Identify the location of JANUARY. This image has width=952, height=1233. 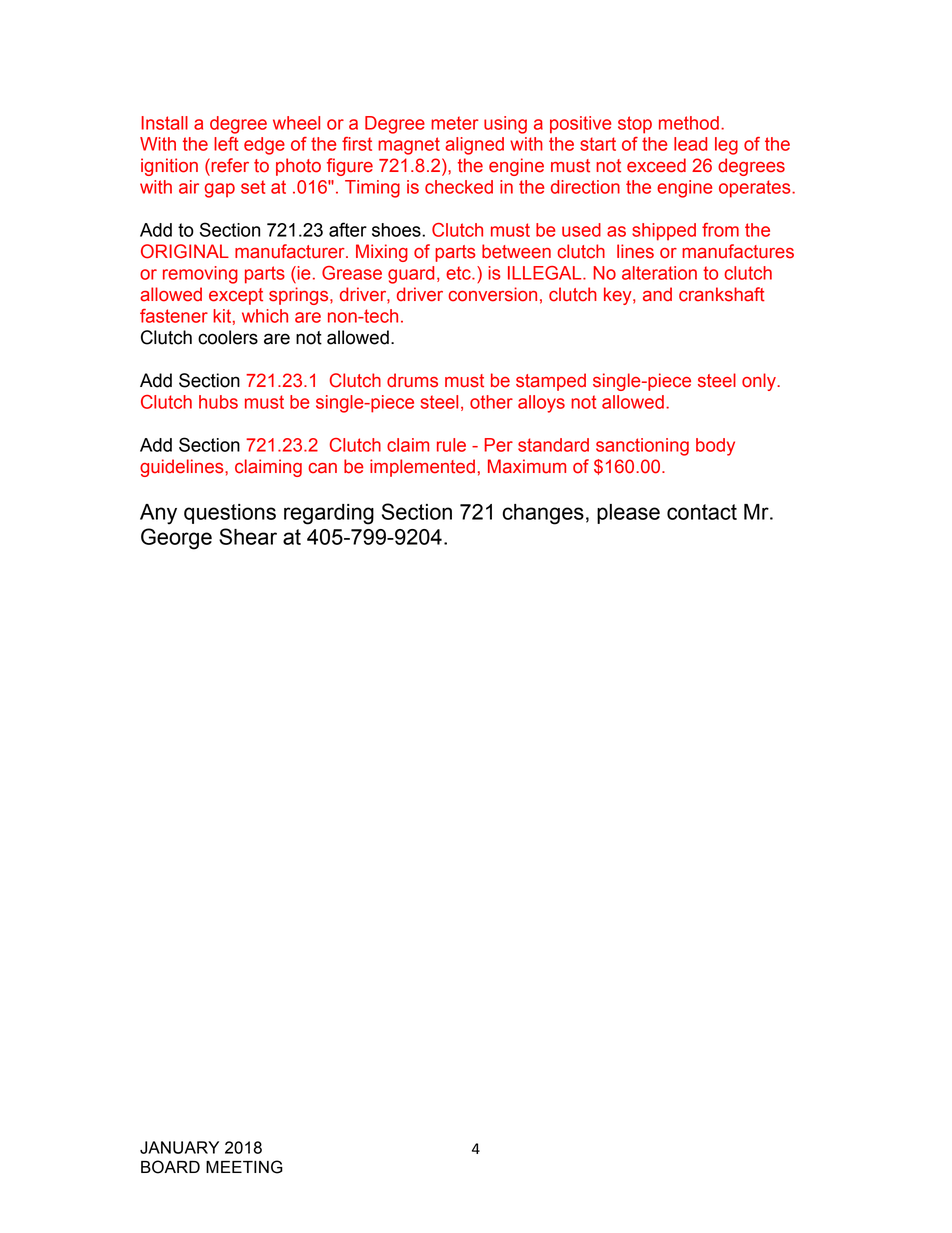
(179, 1147).
